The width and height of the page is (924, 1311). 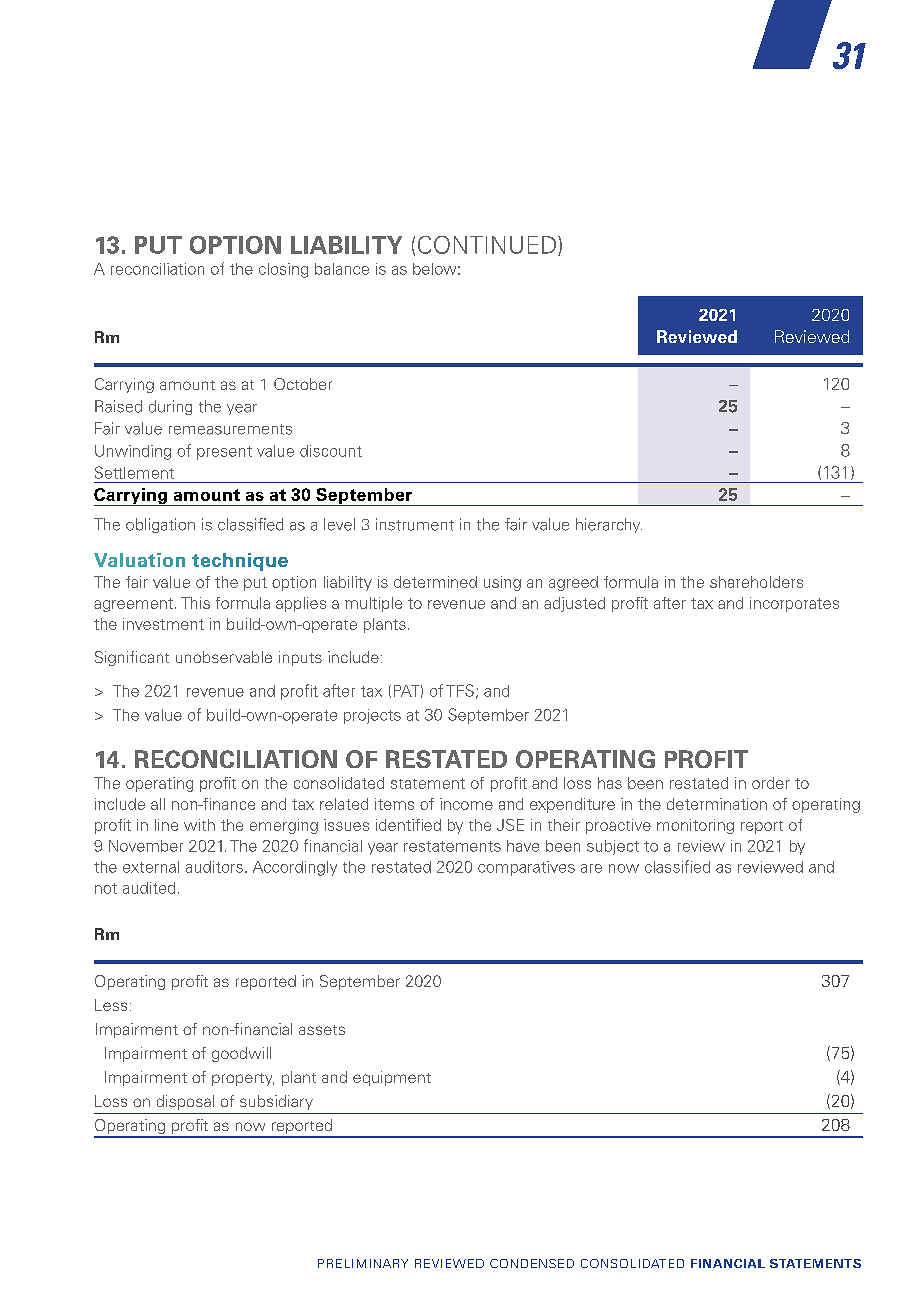 What do you see at coordinates (408, 825) in the page?
I see `identified` at bounding box center [408, 825].
